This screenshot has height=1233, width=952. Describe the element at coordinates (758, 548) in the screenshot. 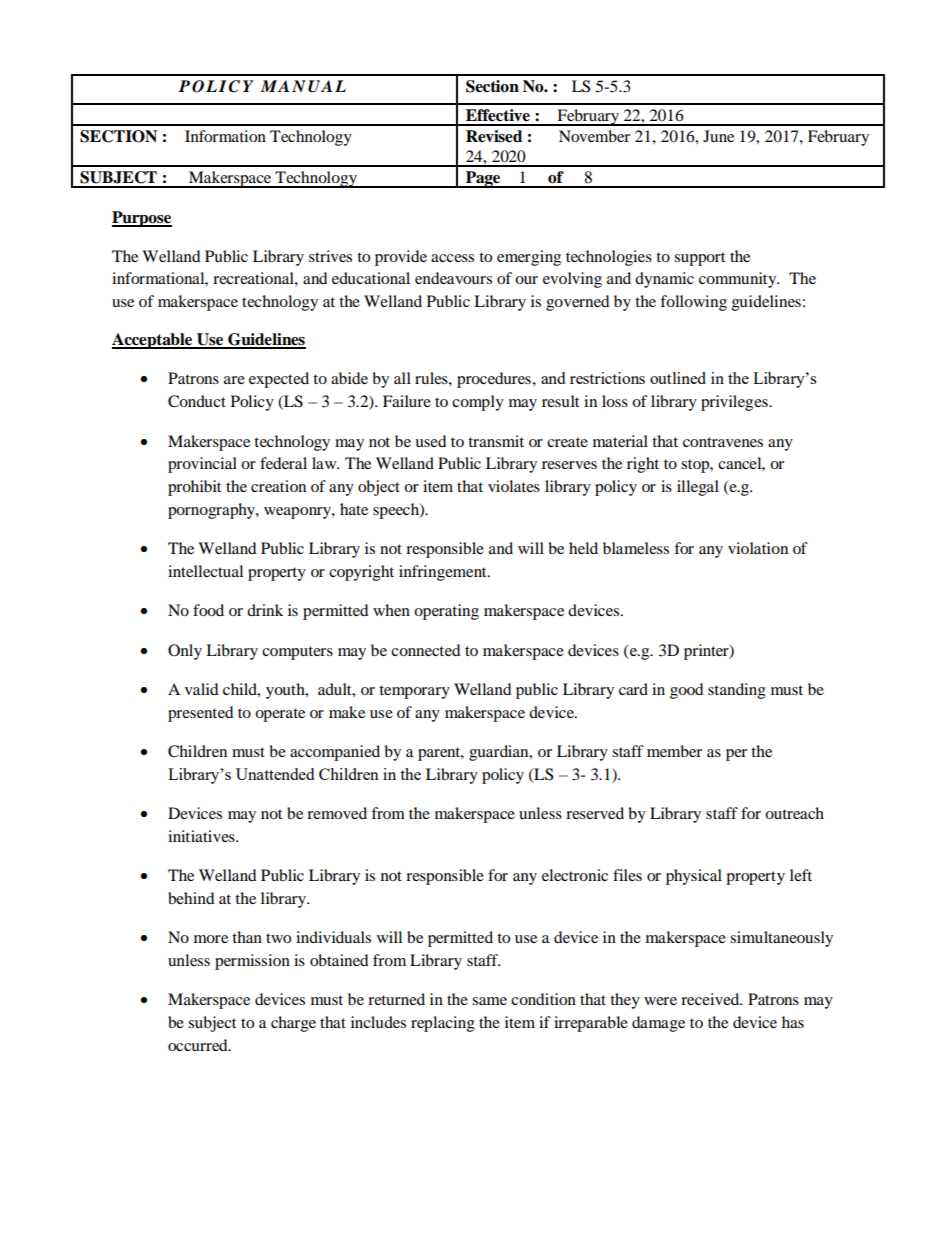

I see `violation` at that location.
